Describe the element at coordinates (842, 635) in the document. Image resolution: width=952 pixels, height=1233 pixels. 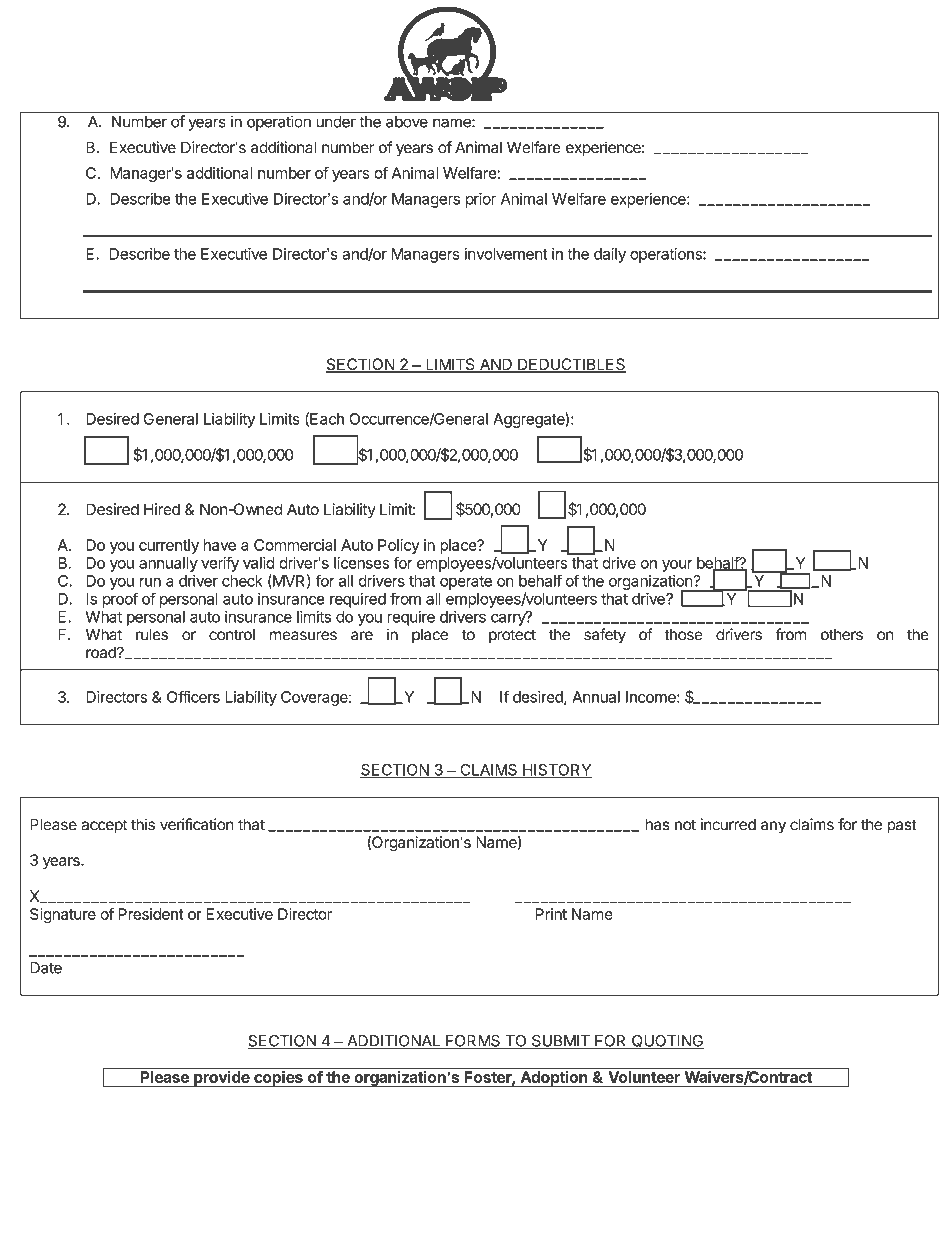
I see `others` at that location.
